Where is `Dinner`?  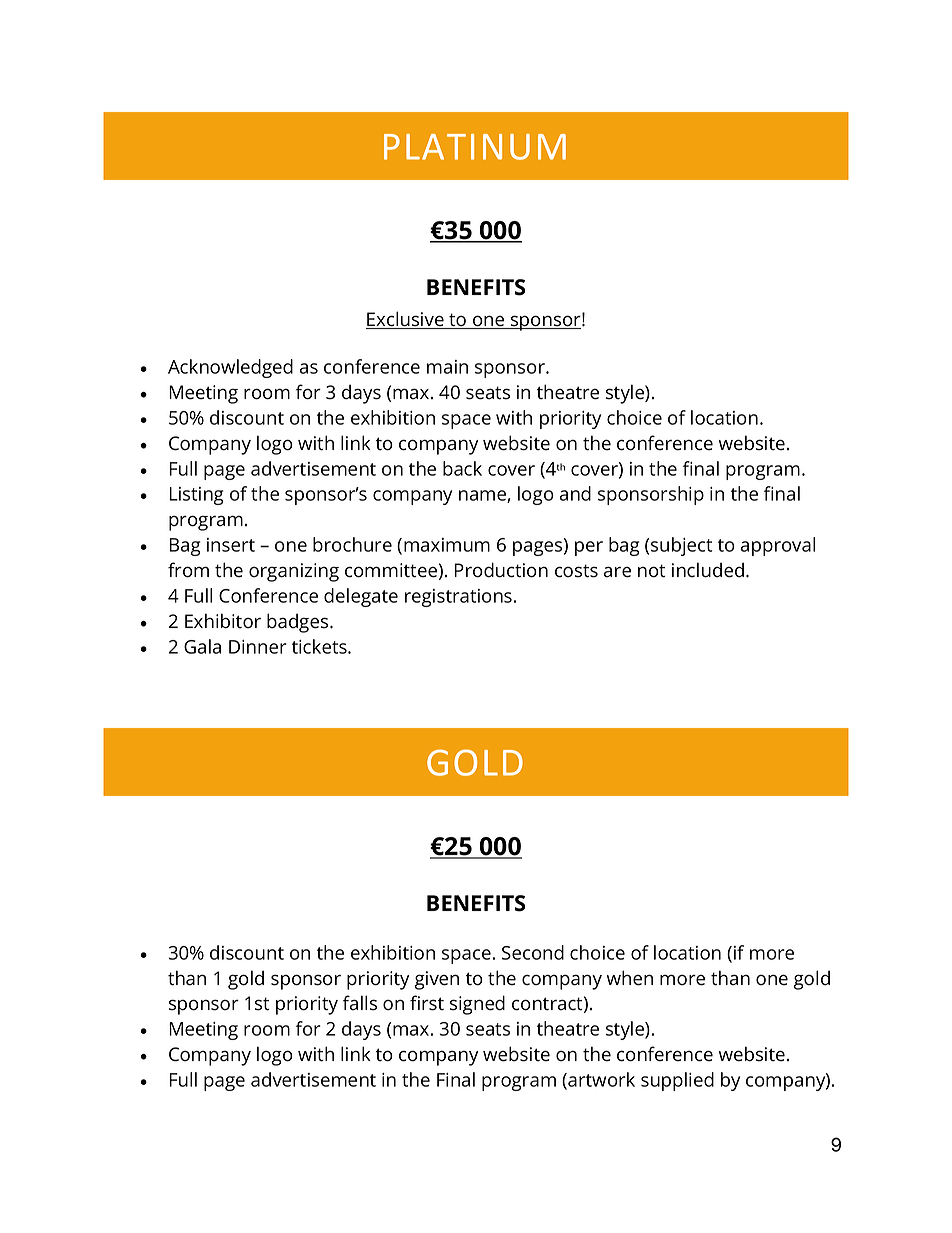
Dinner is located at coordinates (258, 647).
